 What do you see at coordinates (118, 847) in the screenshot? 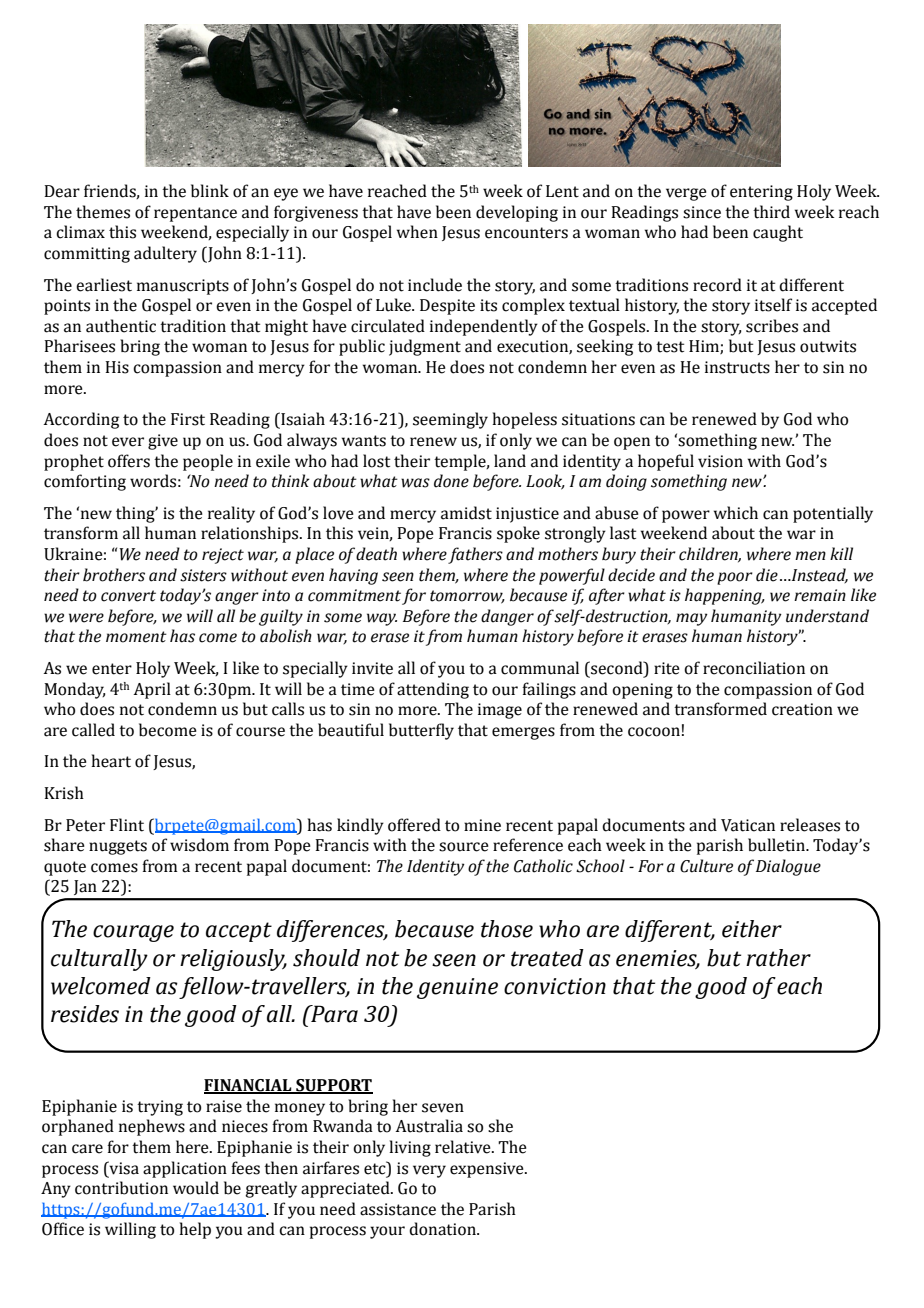
I see `nuggets` at bounding box center [118, 847].
